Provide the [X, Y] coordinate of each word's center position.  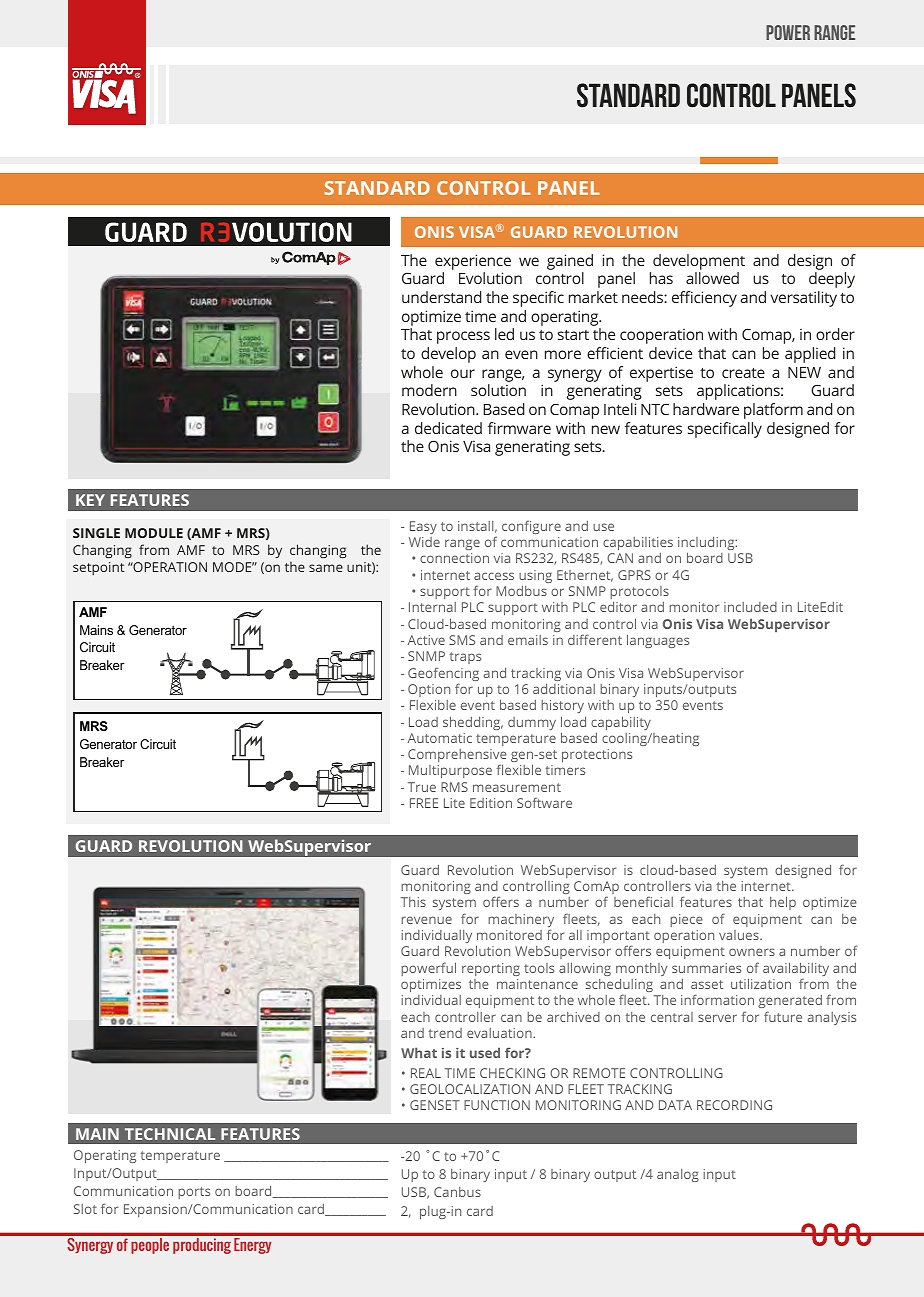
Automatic [440, 738]
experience [473, 262]
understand [441, 297]
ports [194, 1193]
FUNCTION [497, 1105]
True [422, 787]
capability [621, 723]
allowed [712, 278]
